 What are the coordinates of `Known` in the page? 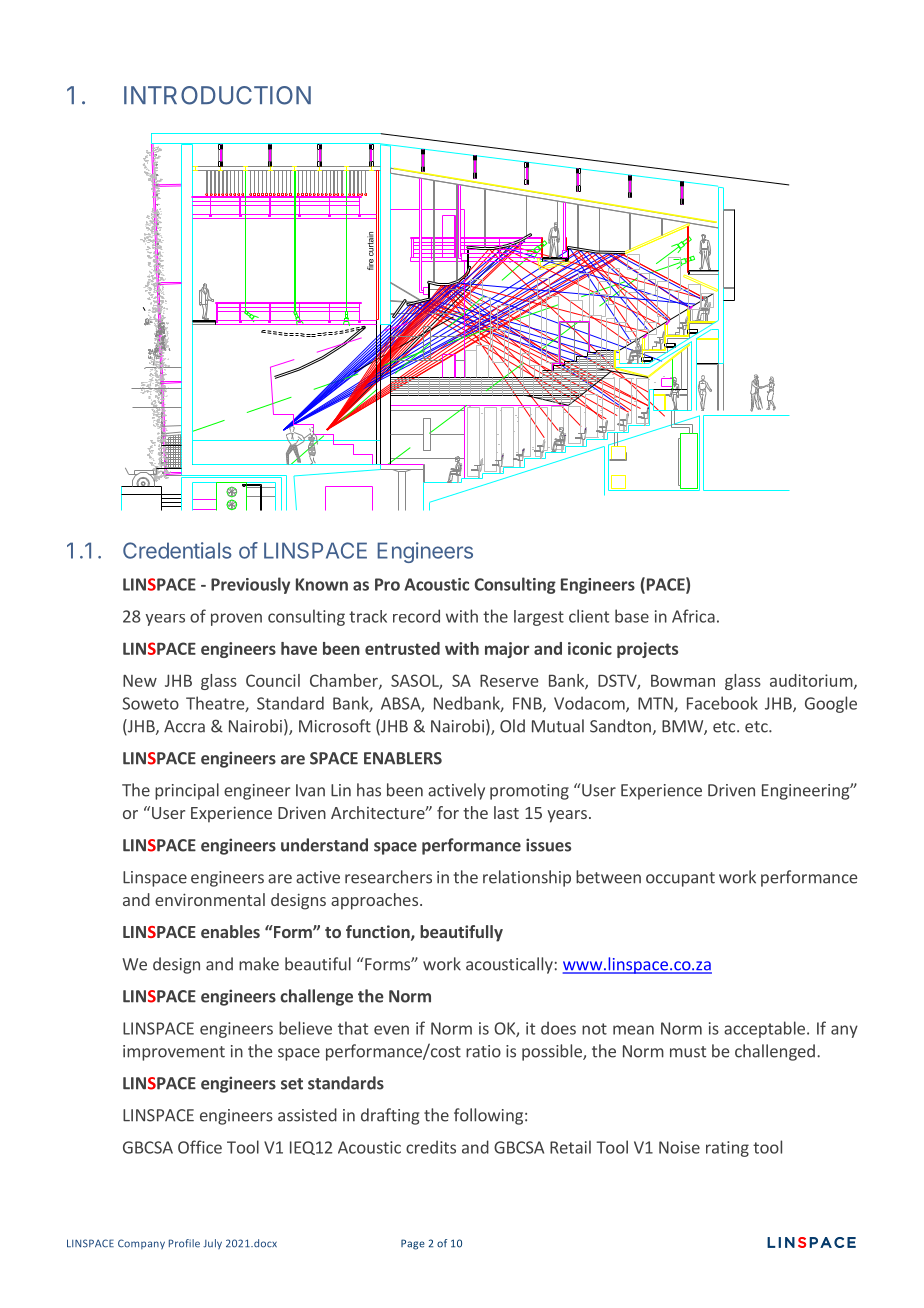 It's located at (322, 584).
